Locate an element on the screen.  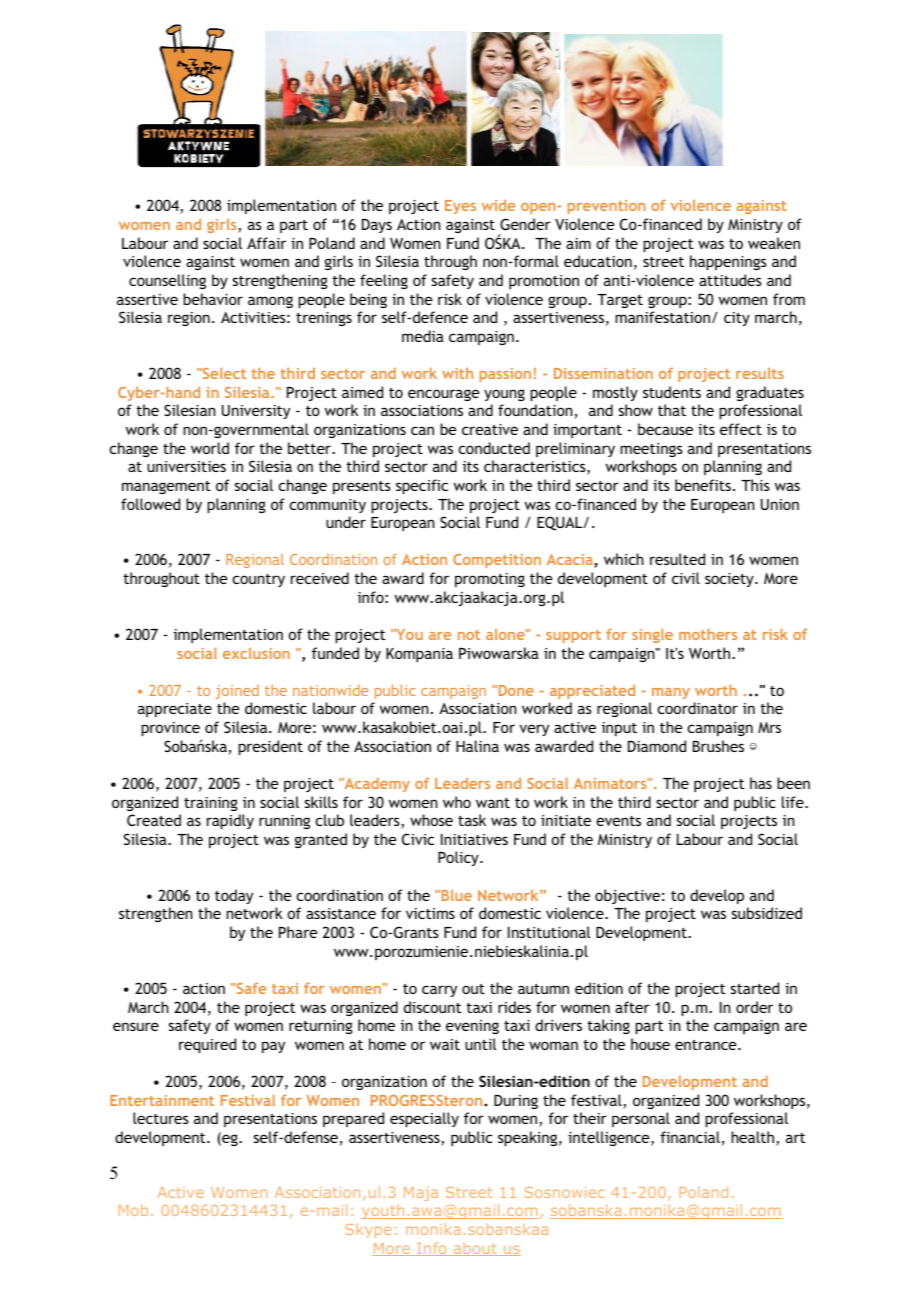
happenings is located at coordinates (728, 262).
